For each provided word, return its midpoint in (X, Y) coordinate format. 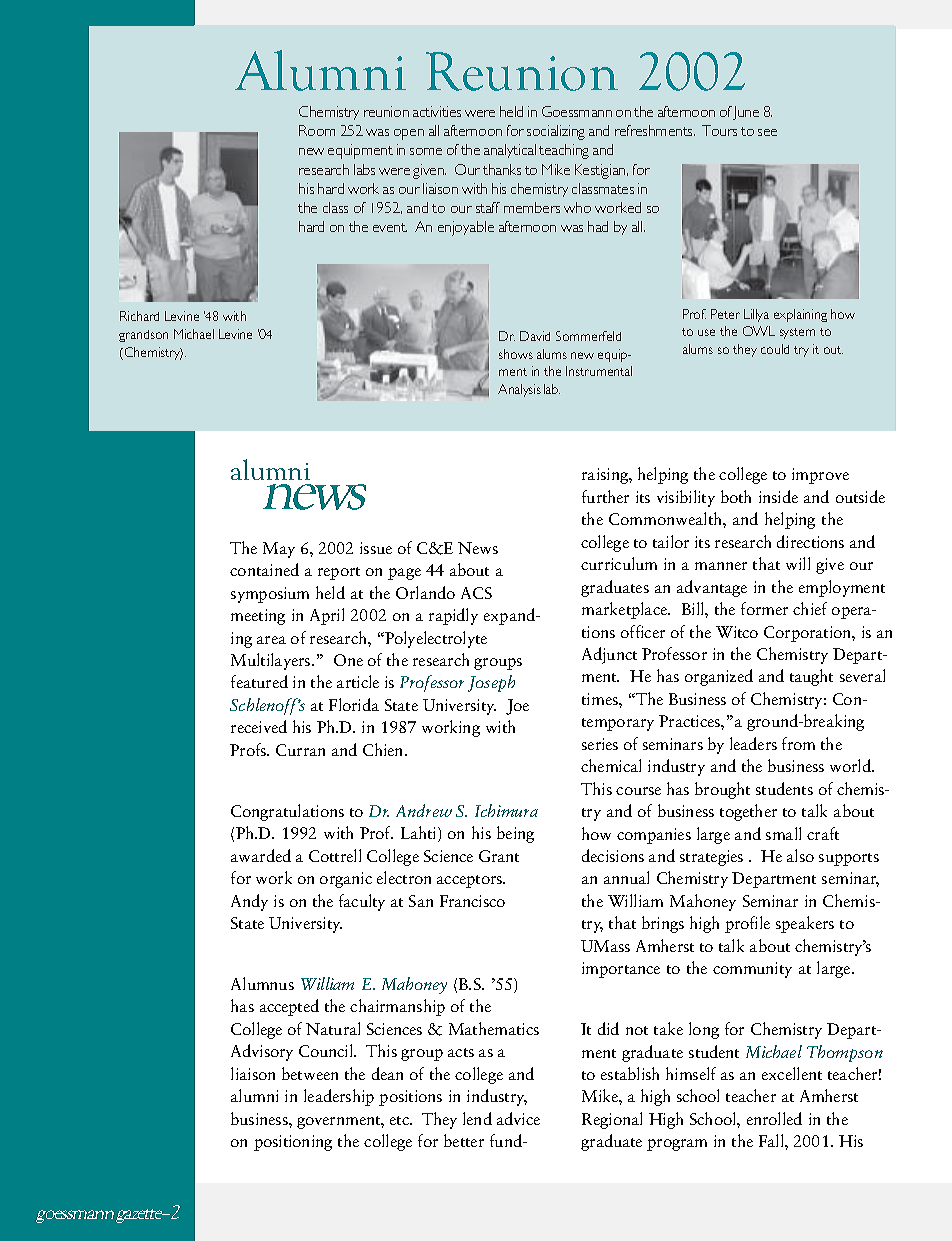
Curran (300, 750)
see (767, 132)
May (279, 550)
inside (778, 496)
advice (518, 1118)
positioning (293, 1143)
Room (317, 130)
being (515, 834)
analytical (510, 151)
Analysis (519, 390)
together (748, 812)
